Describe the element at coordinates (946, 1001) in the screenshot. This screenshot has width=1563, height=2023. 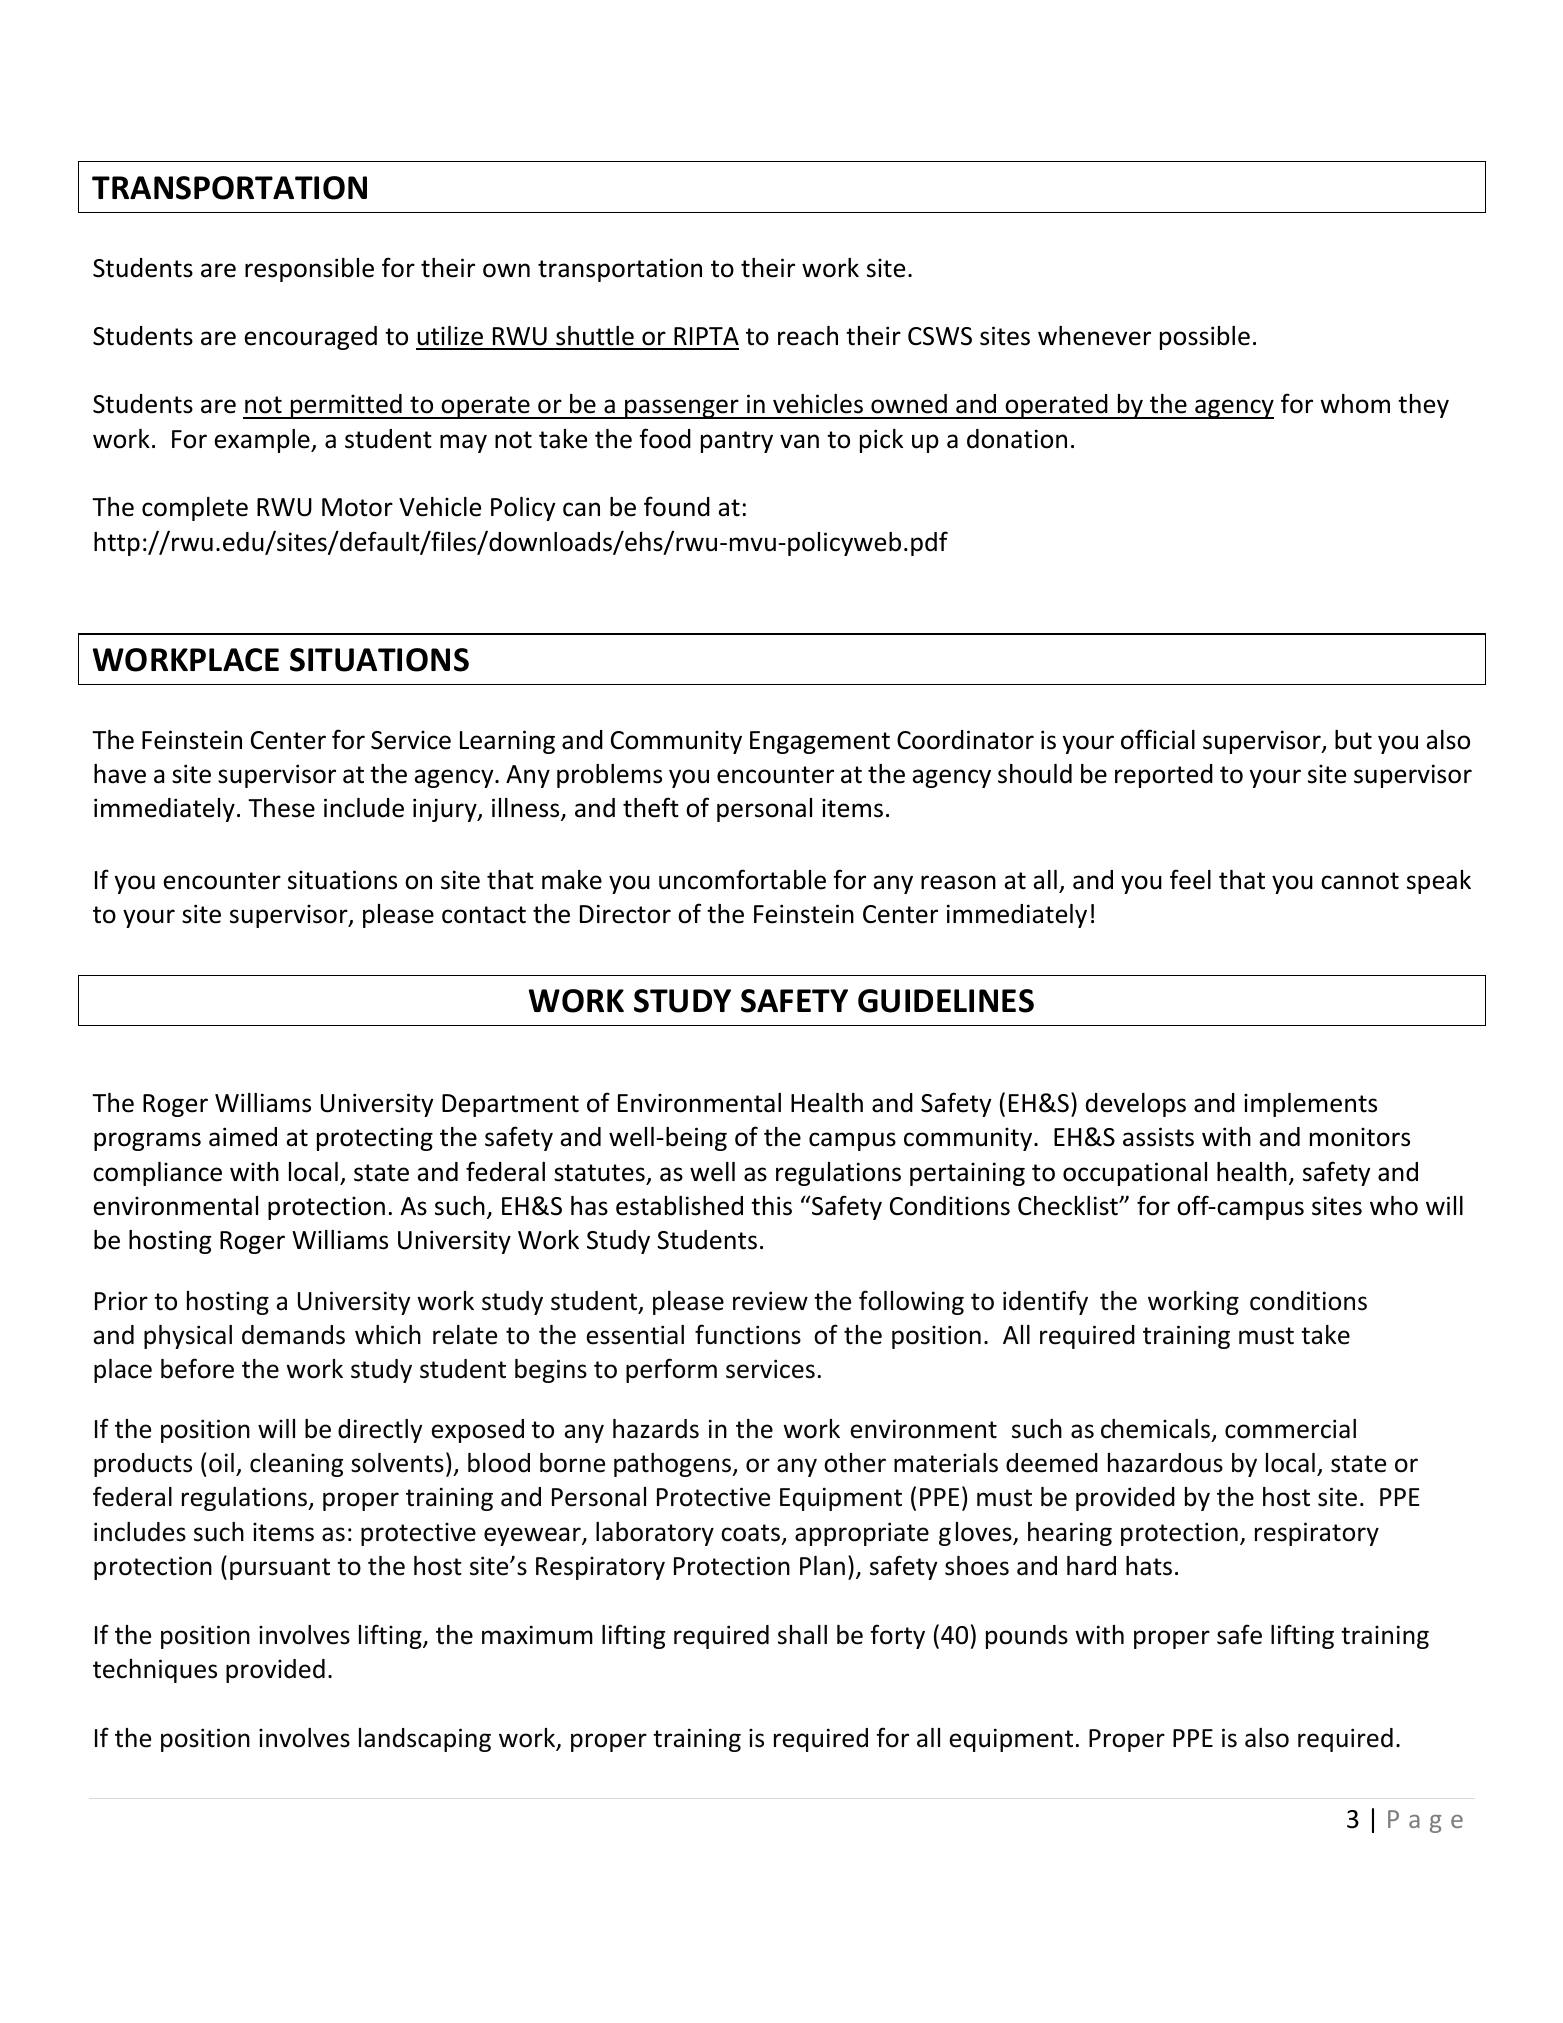
I see `GUIDELINES` at that location.
